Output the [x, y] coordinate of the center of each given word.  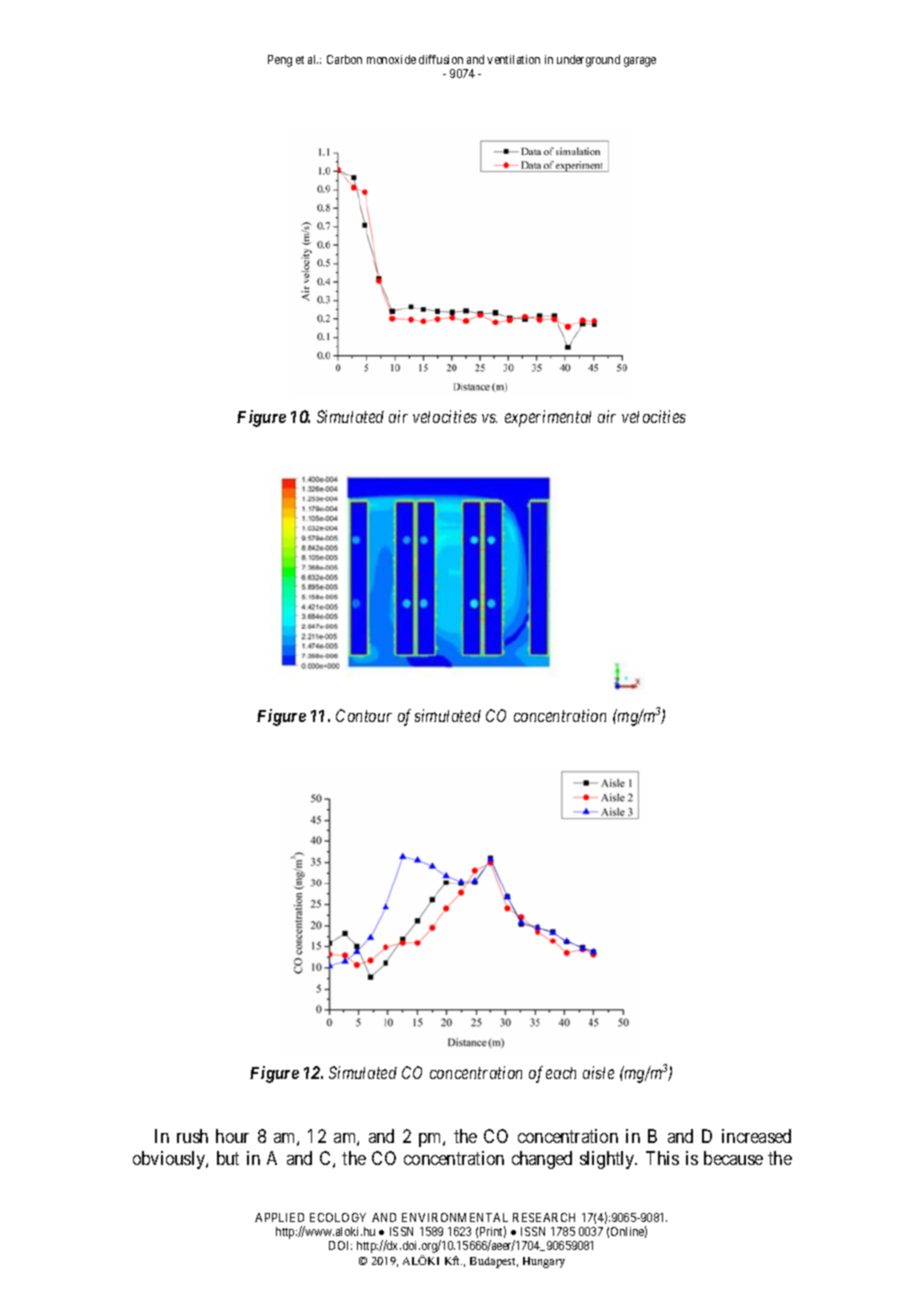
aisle [598, 1072]
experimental [548, 418]
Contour [364, 715]
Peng [280, 61]
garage [640, 62]
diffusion [441, 59]
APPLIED [279, 1217]
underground [588, 61]
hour [232, 1136]
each [561, 1073]
